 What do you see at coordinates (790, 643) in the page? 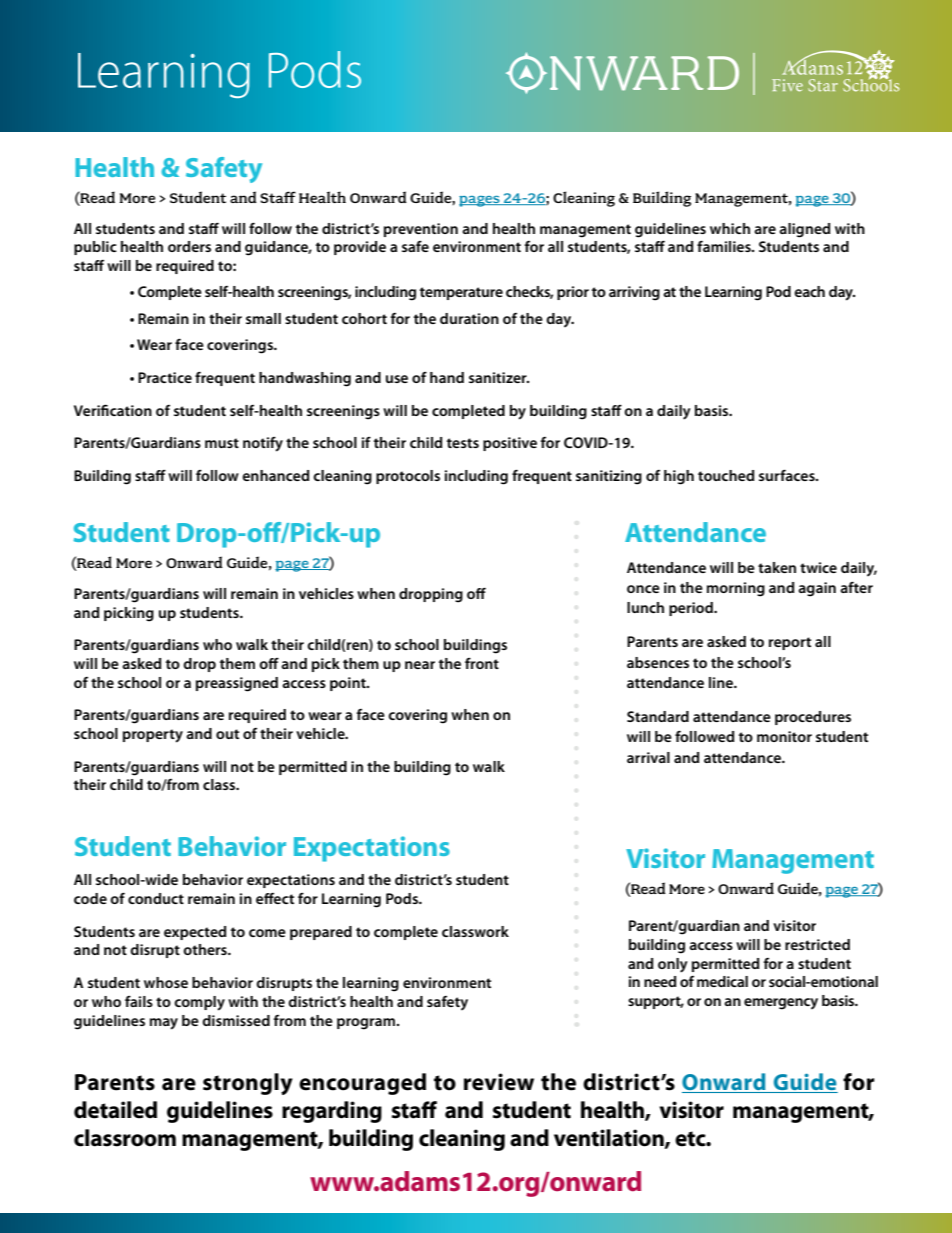
I see `report` at bounding box center [790, 643].
